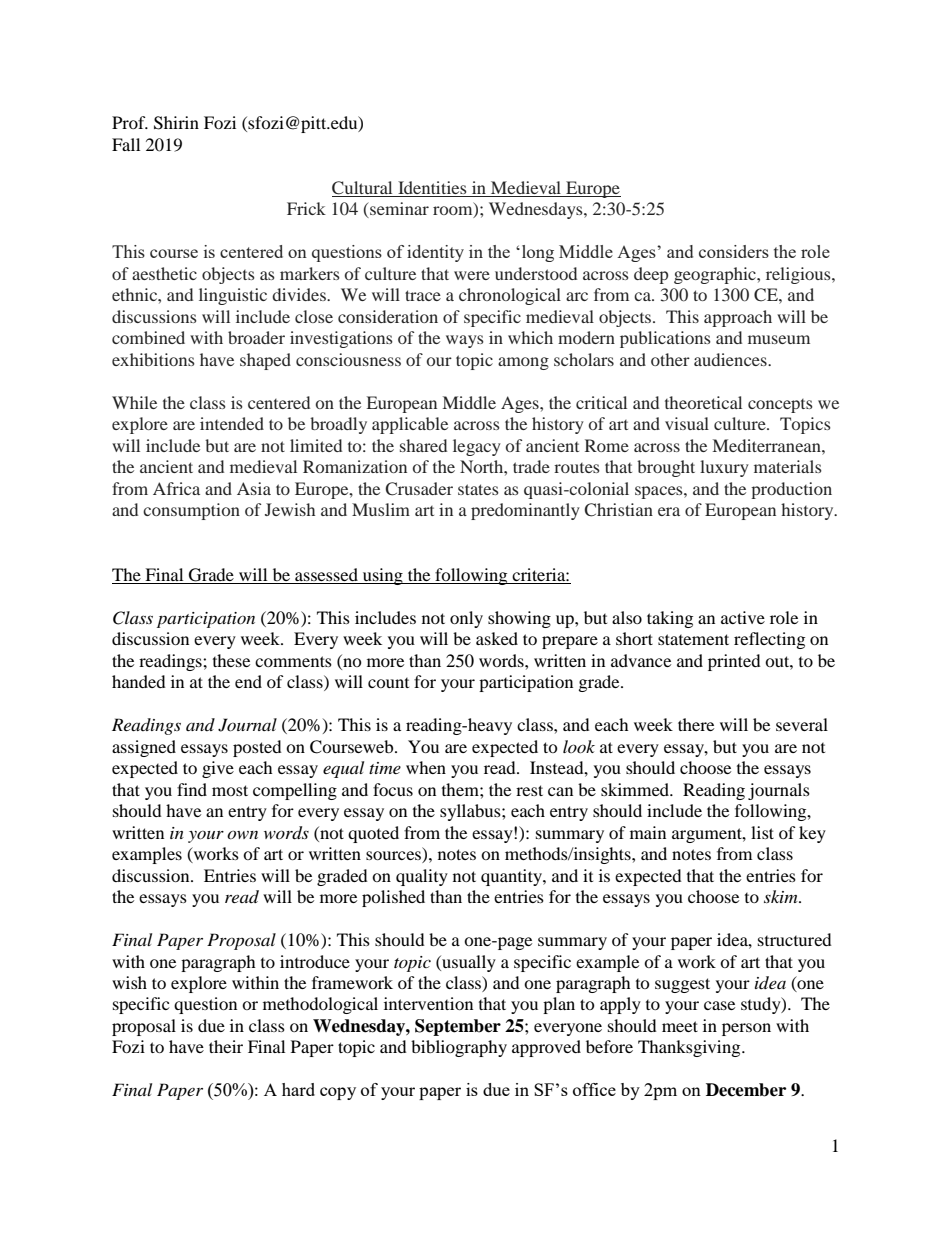 This screenshot has width=952, height=1233. Describe the element at coordinates (432, 189) in the screenshot. I see `Identities` at that location.
